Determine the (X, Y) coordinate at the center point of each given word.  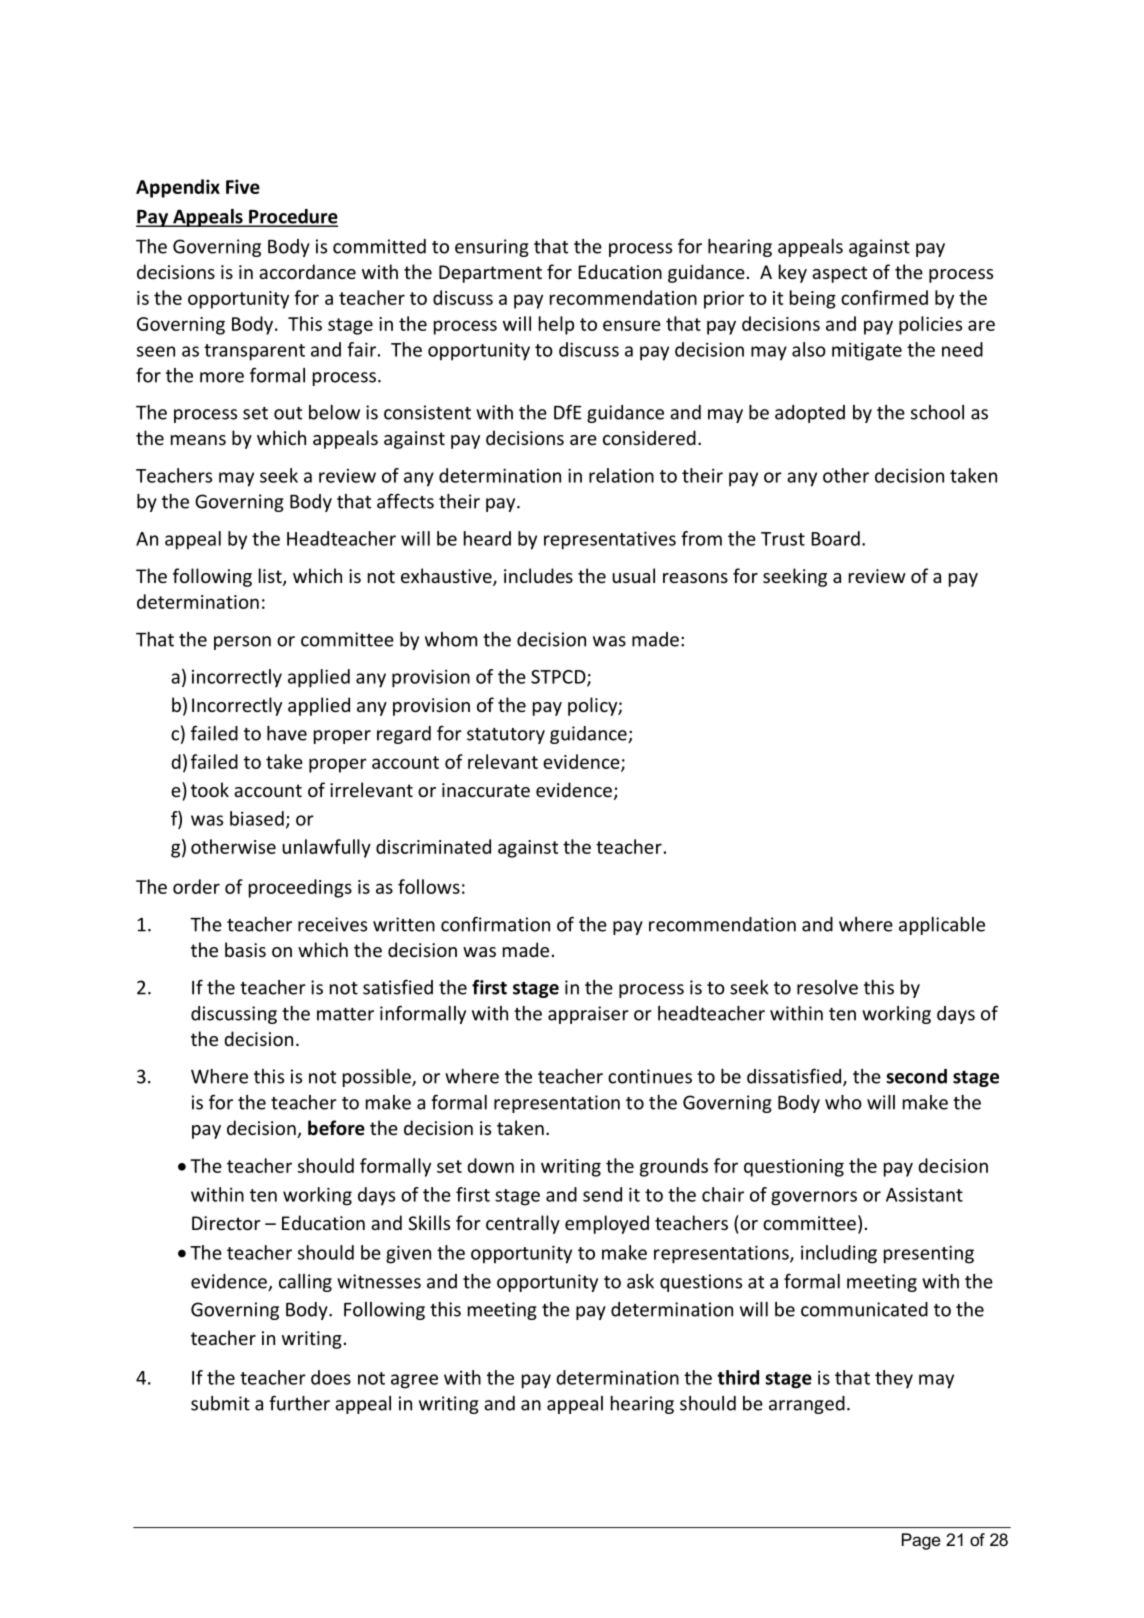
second (916, 1076)
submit (220, 1403)
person (242, 643)
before (336, 1128)
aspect (839, 274)
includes (538, 575)
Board (835, 538)
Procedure (292, 217)
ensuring (492, 248)
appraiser (588, 1015)
